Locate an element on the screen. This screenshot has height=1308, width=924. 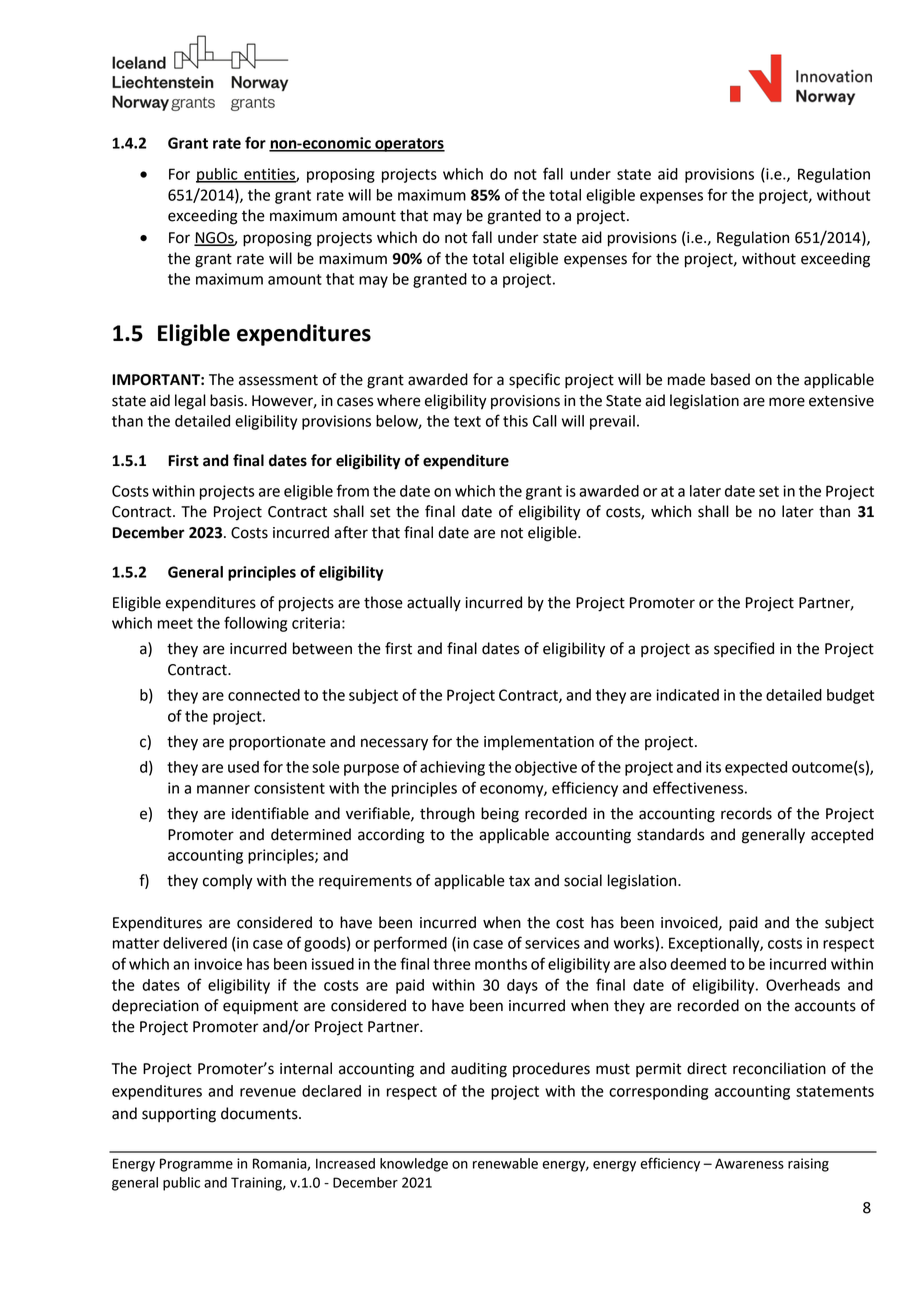
actually is located at coordinates (434, 604).
